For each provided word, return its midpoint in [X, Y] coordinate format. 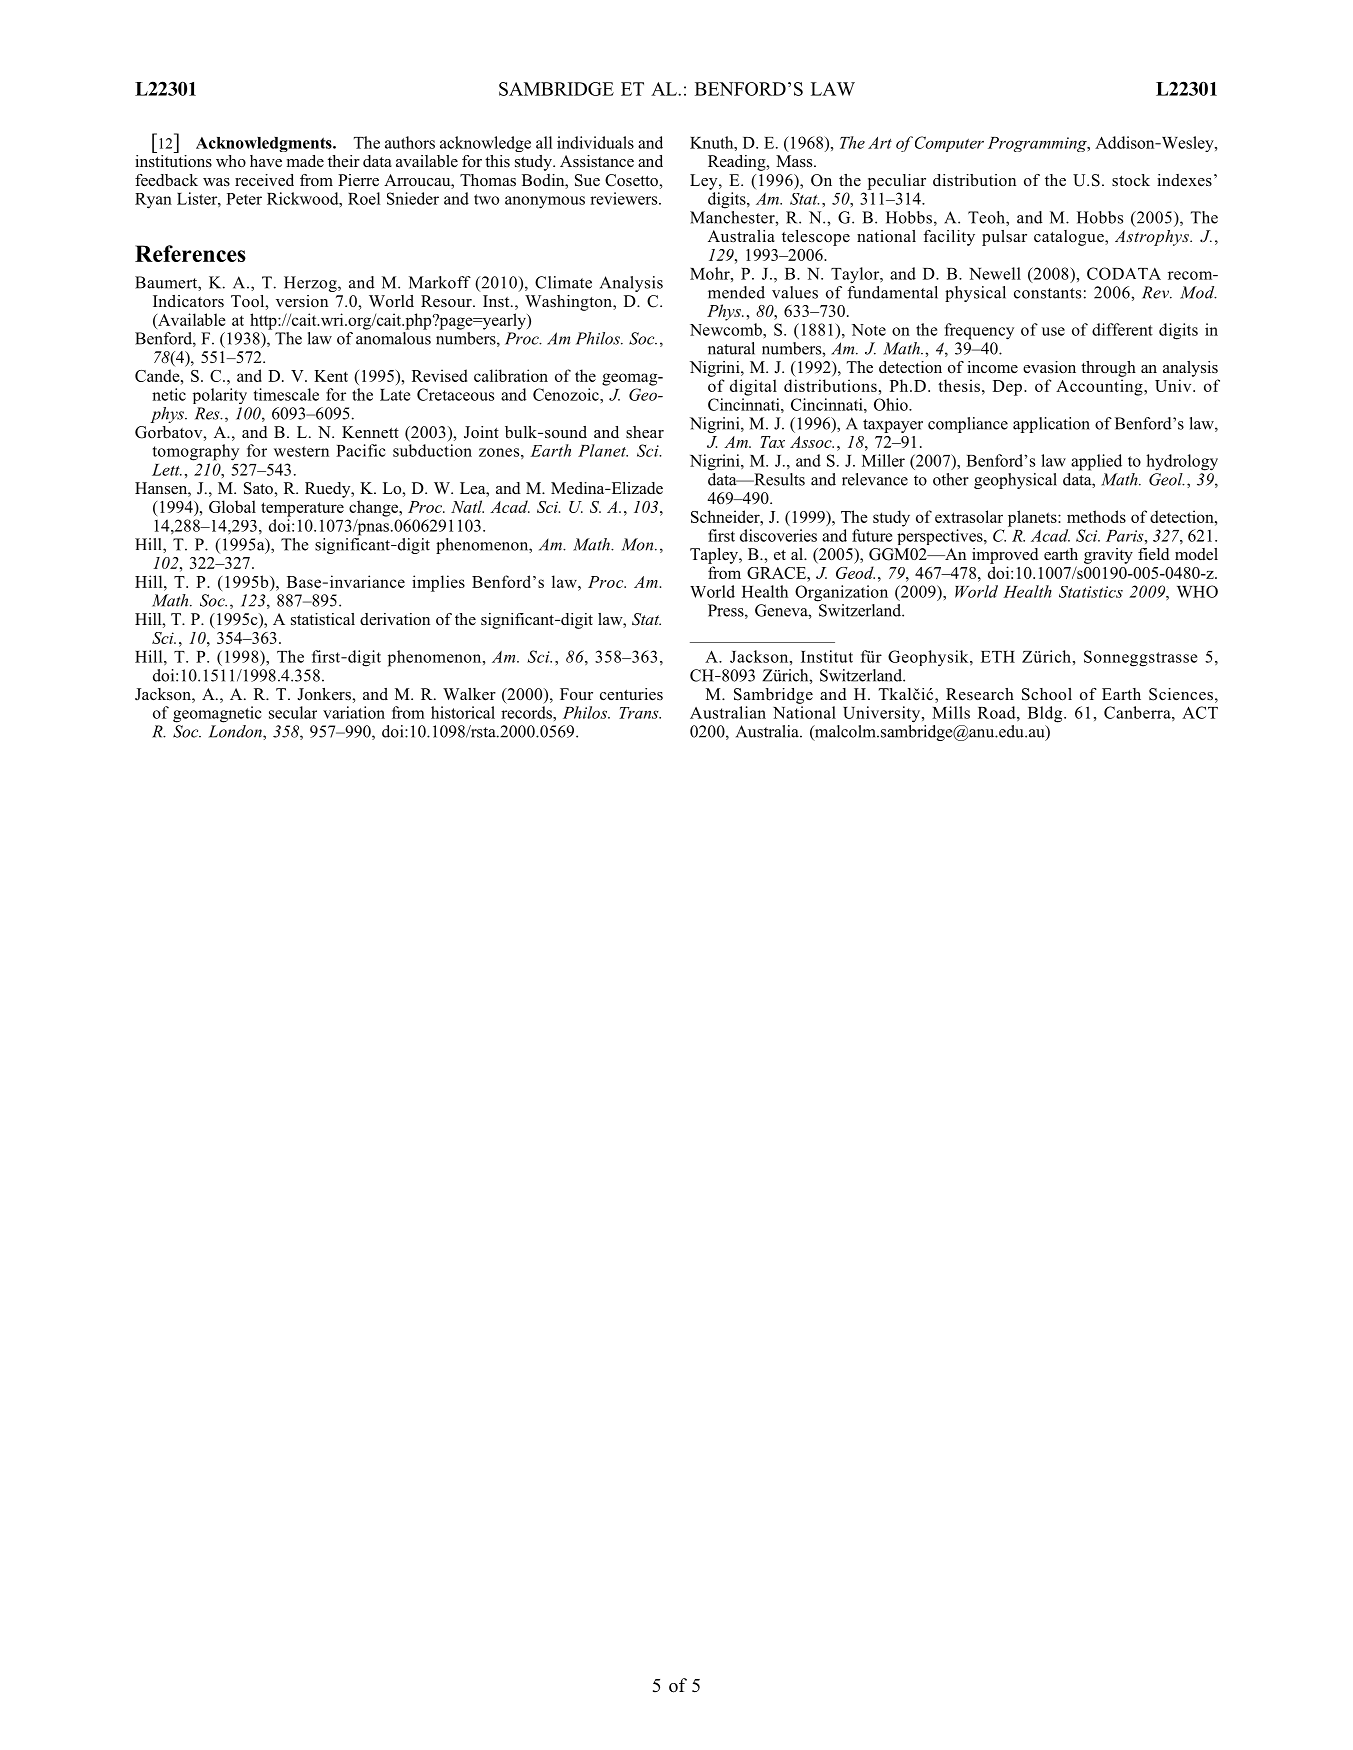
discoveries [778, 535]
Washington [570, 303]
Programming [1038, 144]
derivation [395, 619]
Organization [841, 593]
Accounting [1100, 387]
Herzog [311, 284]
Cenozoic [567, 394]
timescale [286, 394]
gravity [1108, 556]
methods [1096, 516]
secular [293, 712]
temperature [302, 509]
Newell [995, 273]
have [266, 161]
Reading [738, 163]
